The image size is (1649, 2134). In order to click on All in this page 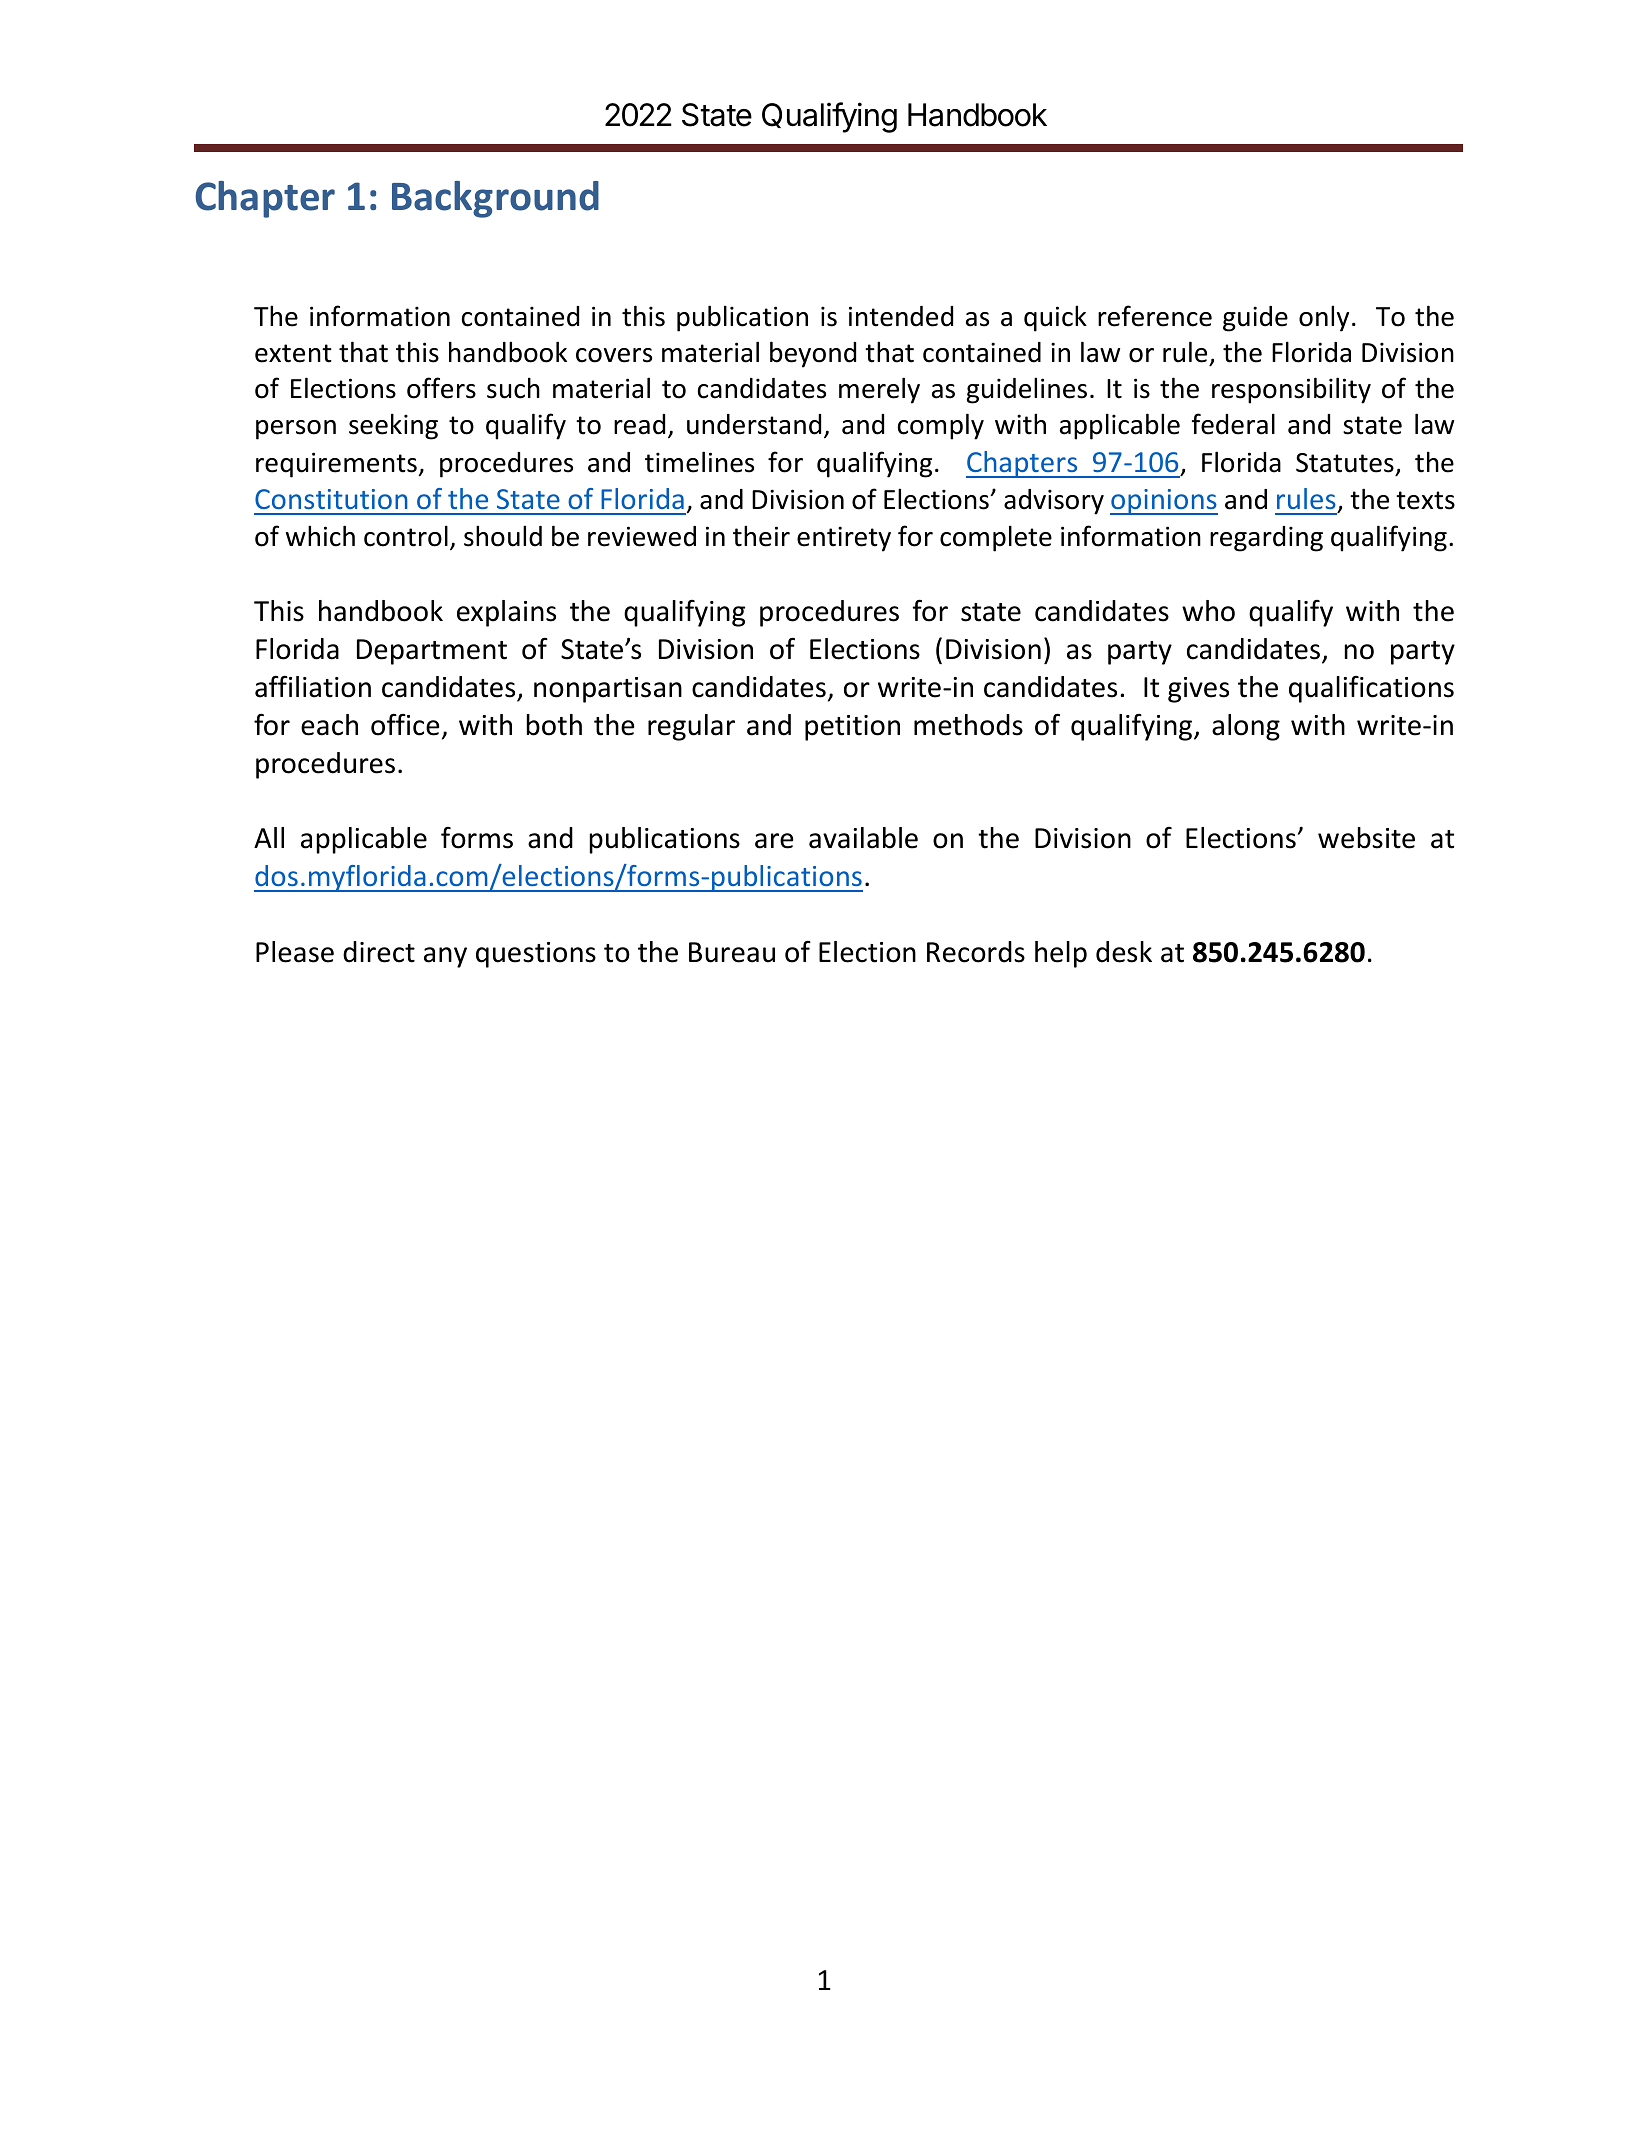, I will do `click(269, 837)`.
